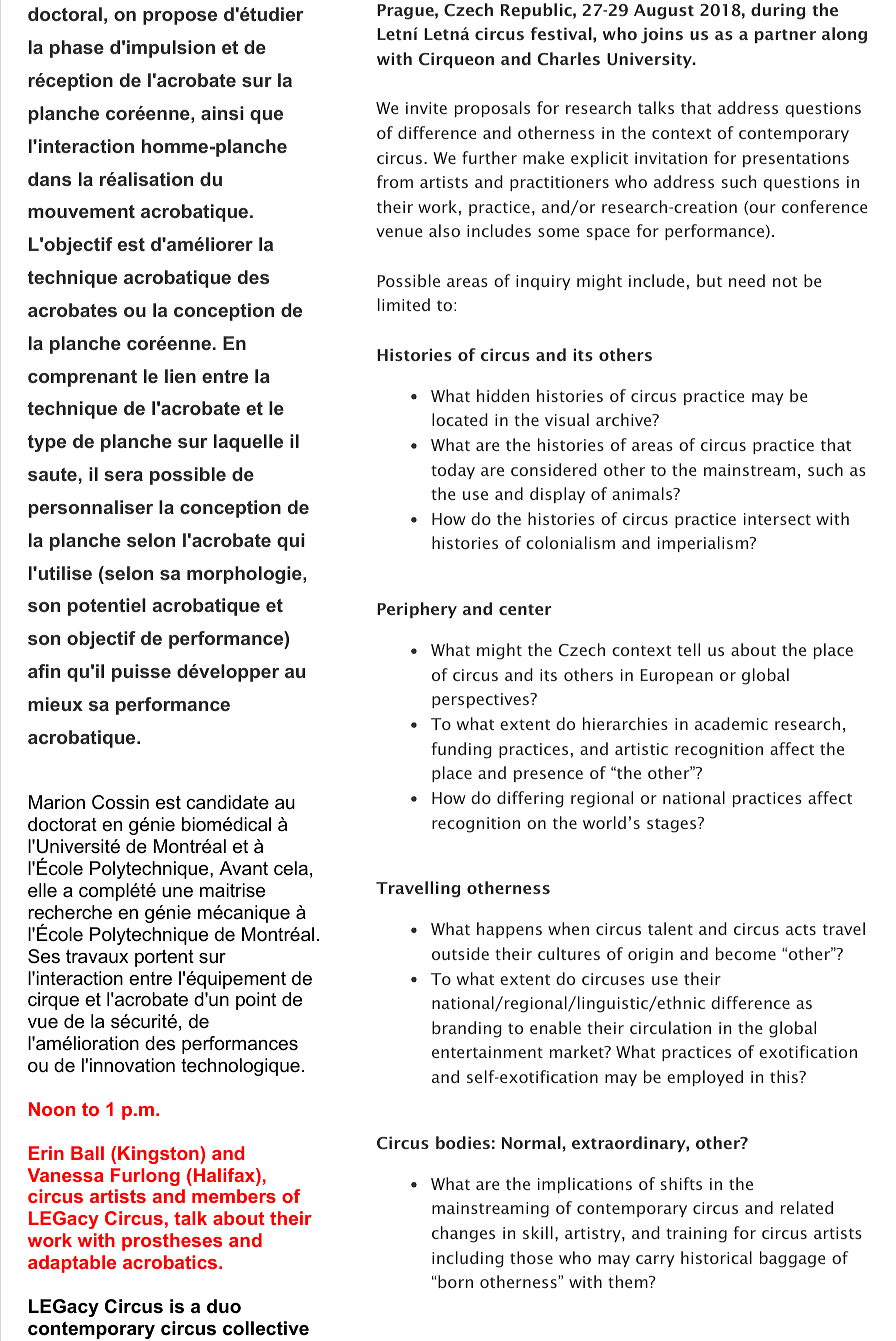  What do you see at coordinates (426, 108) in the page?
I see `invite` at bounding box center [426, 108].
